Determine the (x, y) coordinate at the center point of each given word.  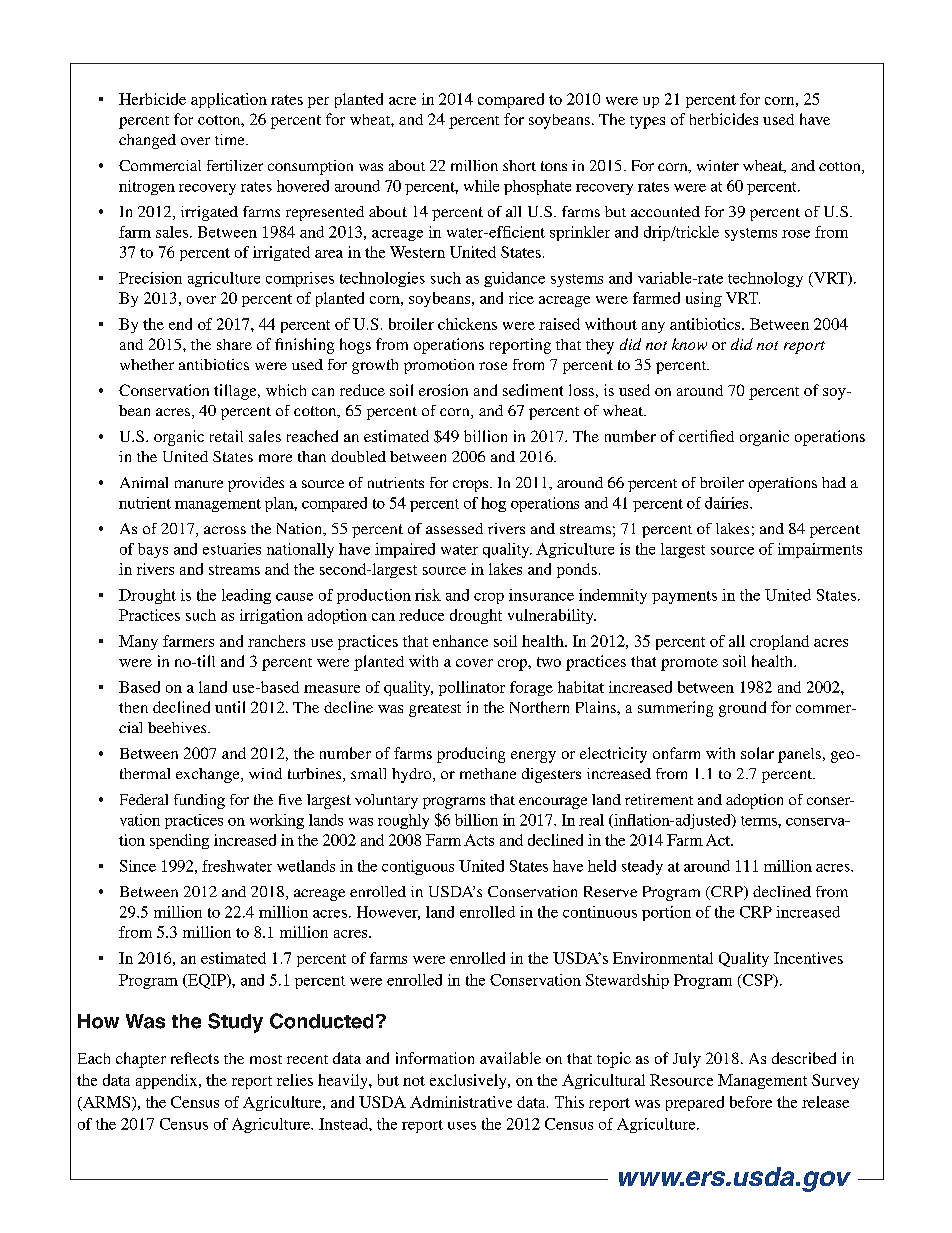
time (231, 139)
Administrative (461, 1102)
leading (246, 596)
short (519, 165)
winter (718, 165)
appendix (168, 1081)
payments (684, 597)
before (751, 1102)
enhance (460, 641)
